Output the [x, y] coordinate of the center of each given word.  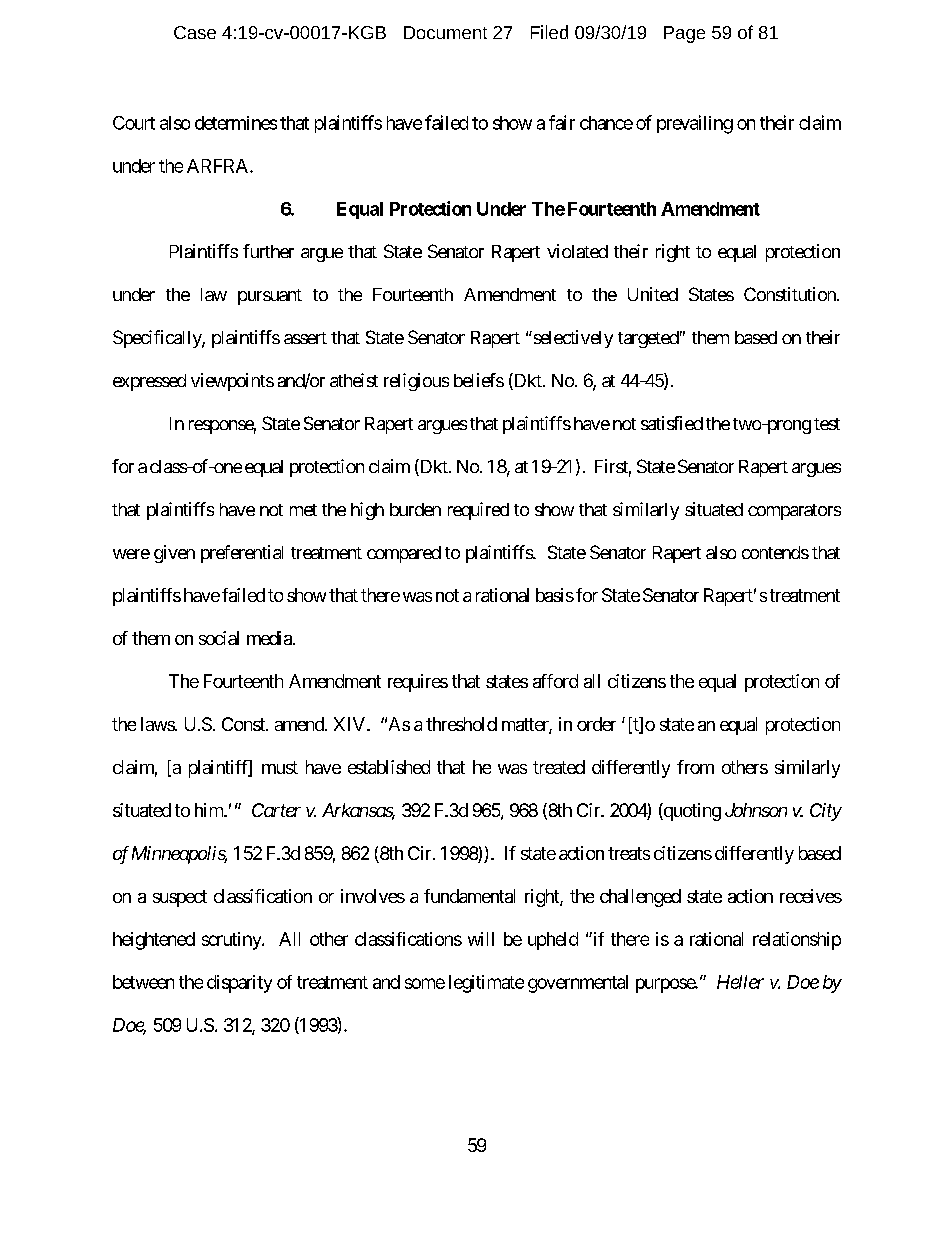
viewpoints [232, 382]
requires [418, 683]
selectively [572, 339]
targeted [648, 339]
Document [445, 32]
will [481, 939]
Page [684, 34]
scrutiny [232, 941]
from [695, 767]
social [219, 638]
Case [195, 32]
